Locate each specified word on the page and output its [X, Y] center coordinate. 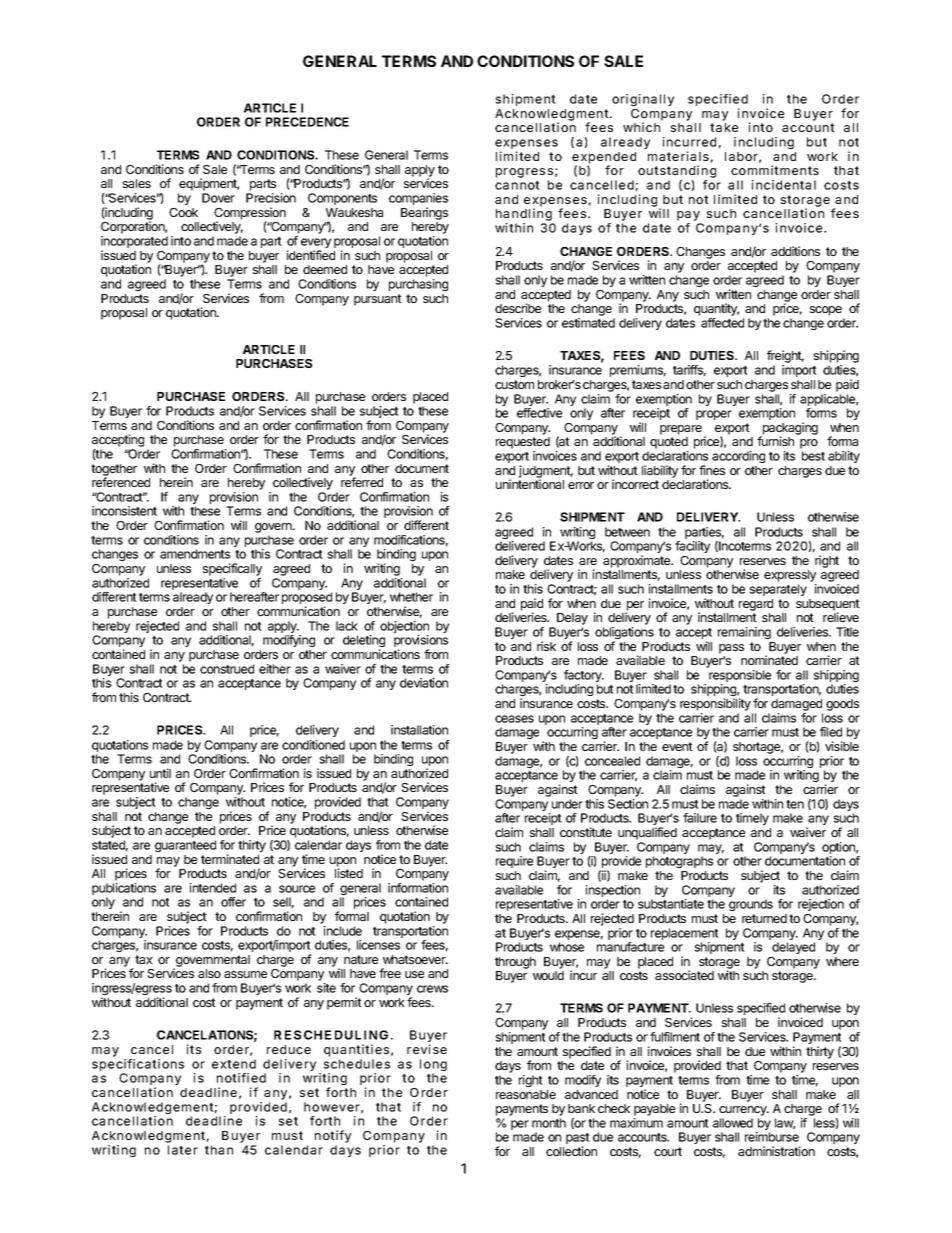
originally [643, 100]
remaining [744, 633]
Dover [218, 198]
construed [227, 669]
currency [744, 1112]
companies [418, 200]
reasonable [526, 1094]
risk [546, 646]
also [209, 973]
